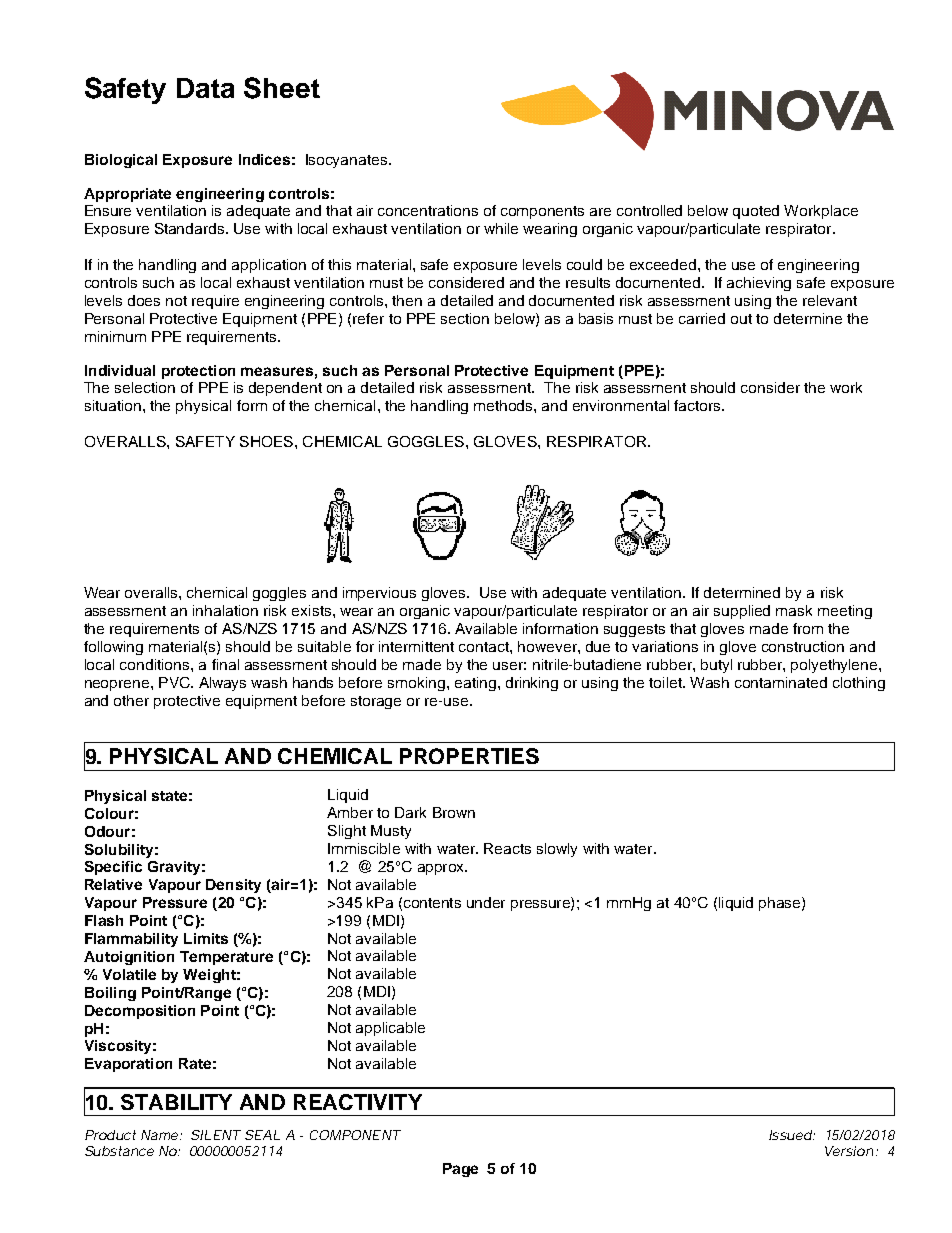 The width and height of the page is (952, 1233). I want to click on concentrations, so click(428, 210).
